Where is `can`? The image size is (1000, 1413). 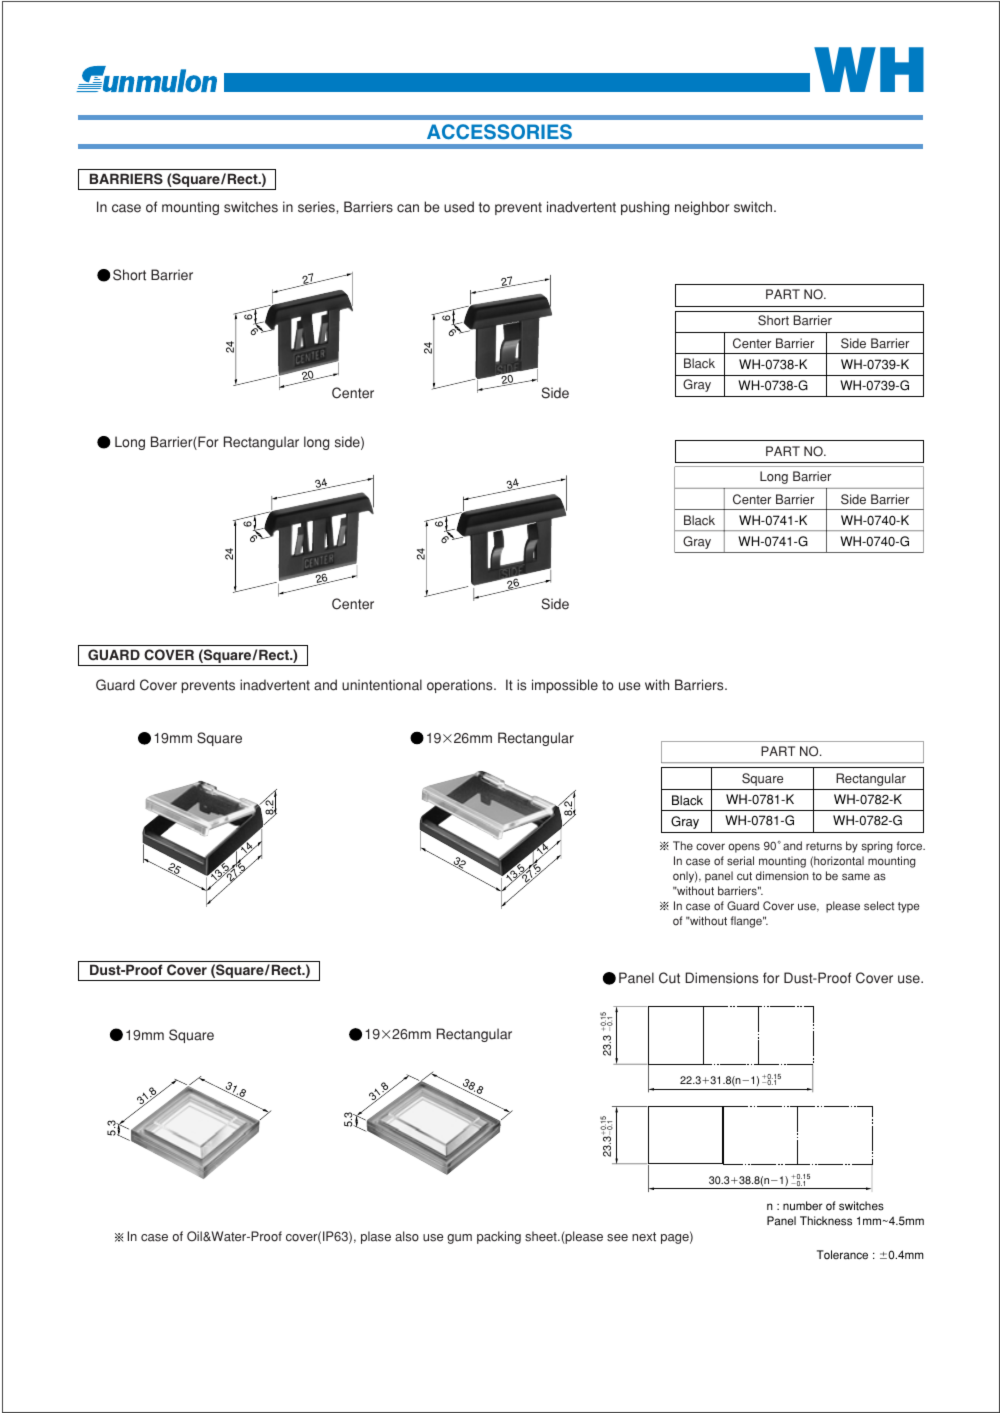
can is located at coordinates (408, 208).
